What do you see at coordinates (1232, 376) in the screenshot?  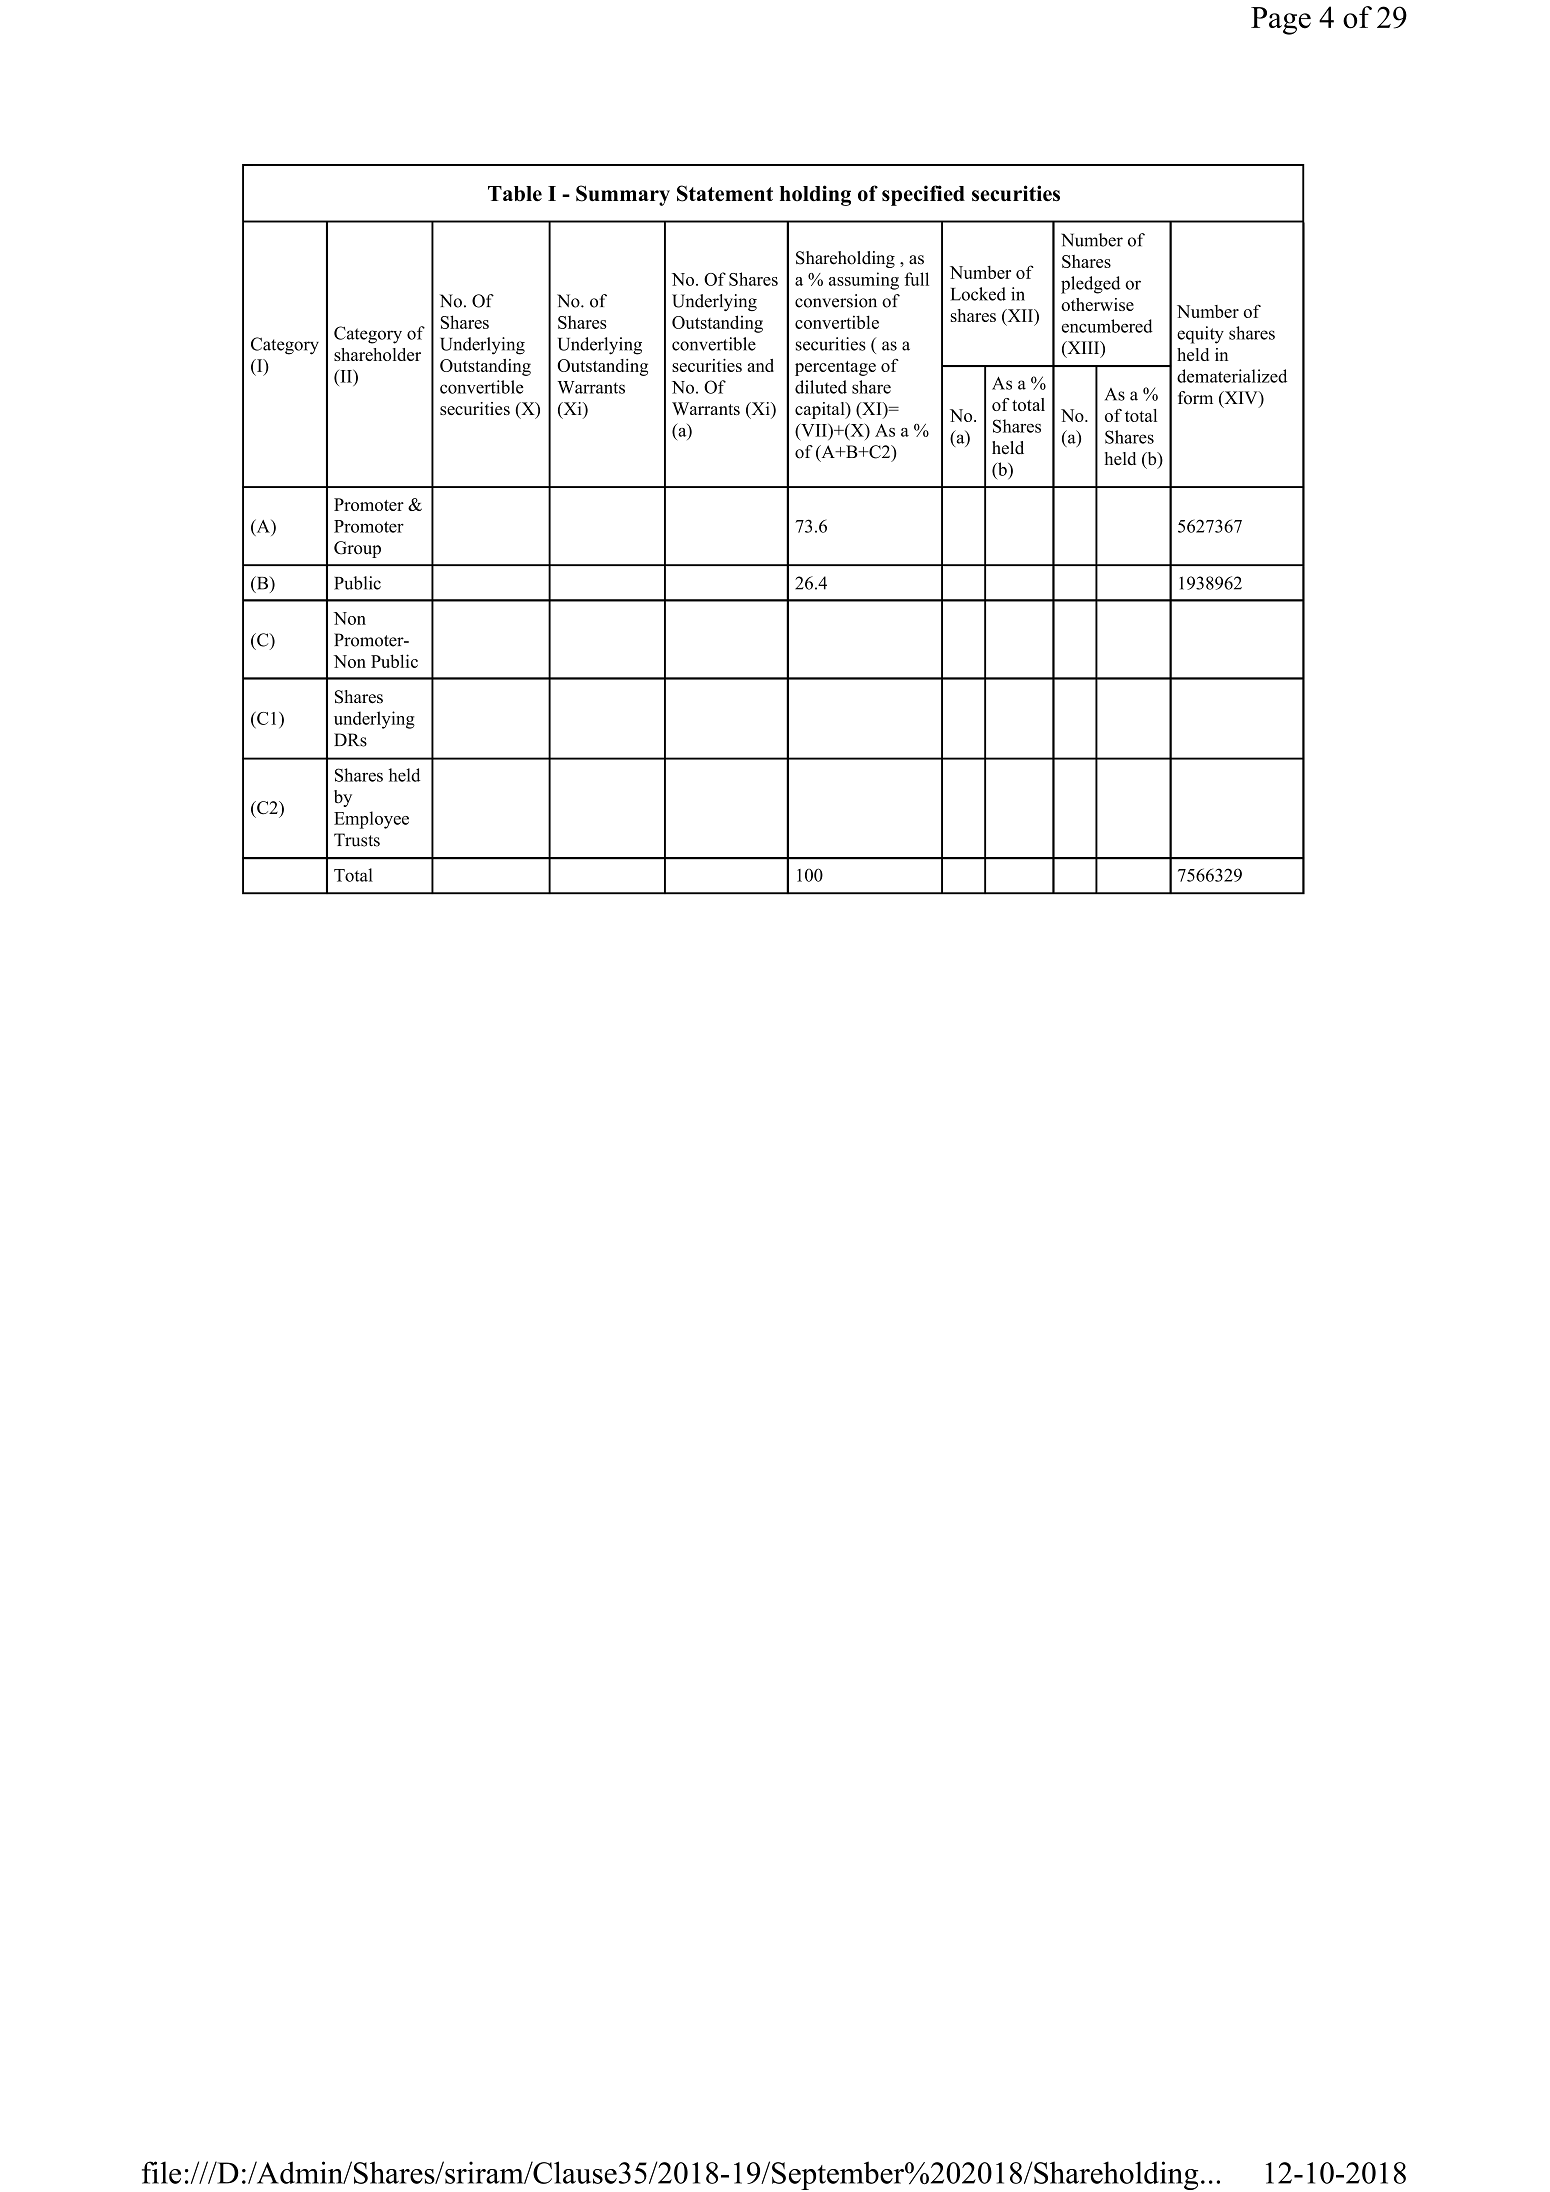 I see `dematerialized` at bounding box center [1232, 376].
